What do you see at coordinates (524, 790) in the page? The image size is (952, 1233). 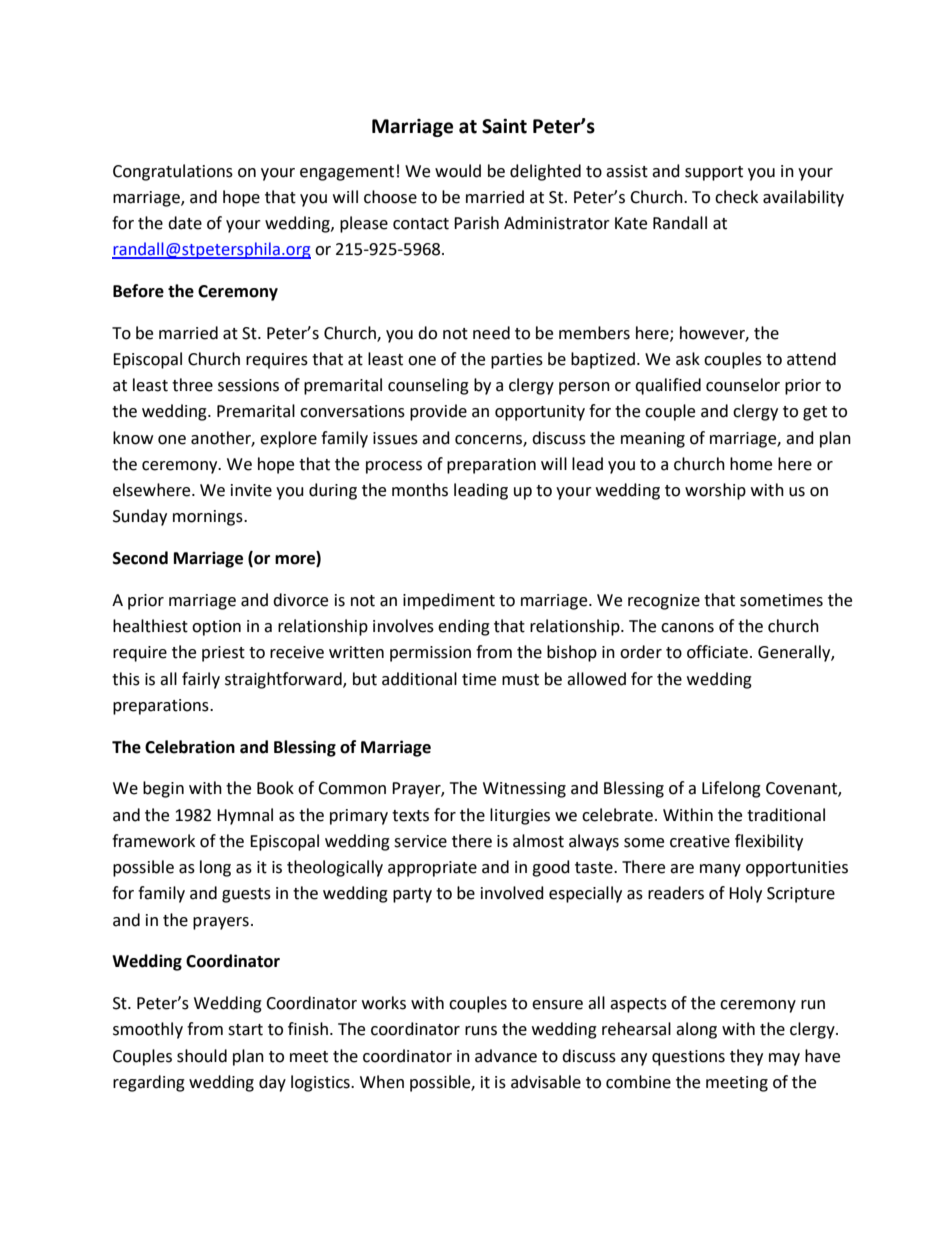 I see `Witnessing` at bounding box center [524, 790].
